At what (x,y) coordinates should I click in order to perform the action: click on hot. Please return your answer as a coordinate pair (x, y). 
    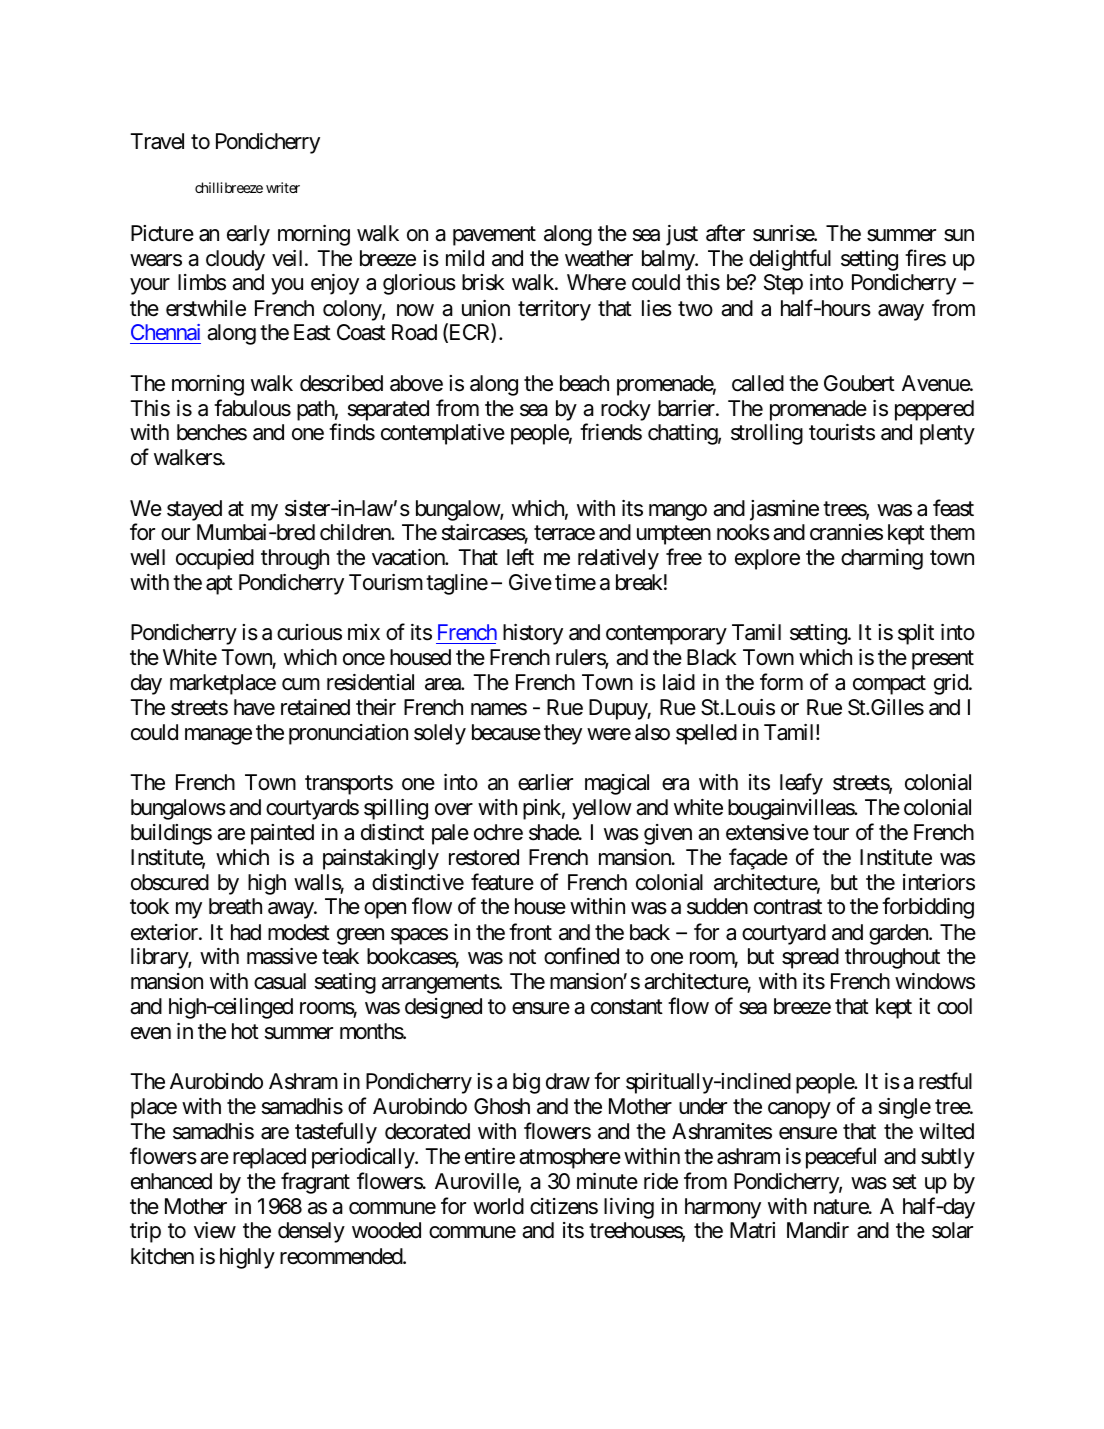
    Looking at the image, I should click on (245, 1031).
